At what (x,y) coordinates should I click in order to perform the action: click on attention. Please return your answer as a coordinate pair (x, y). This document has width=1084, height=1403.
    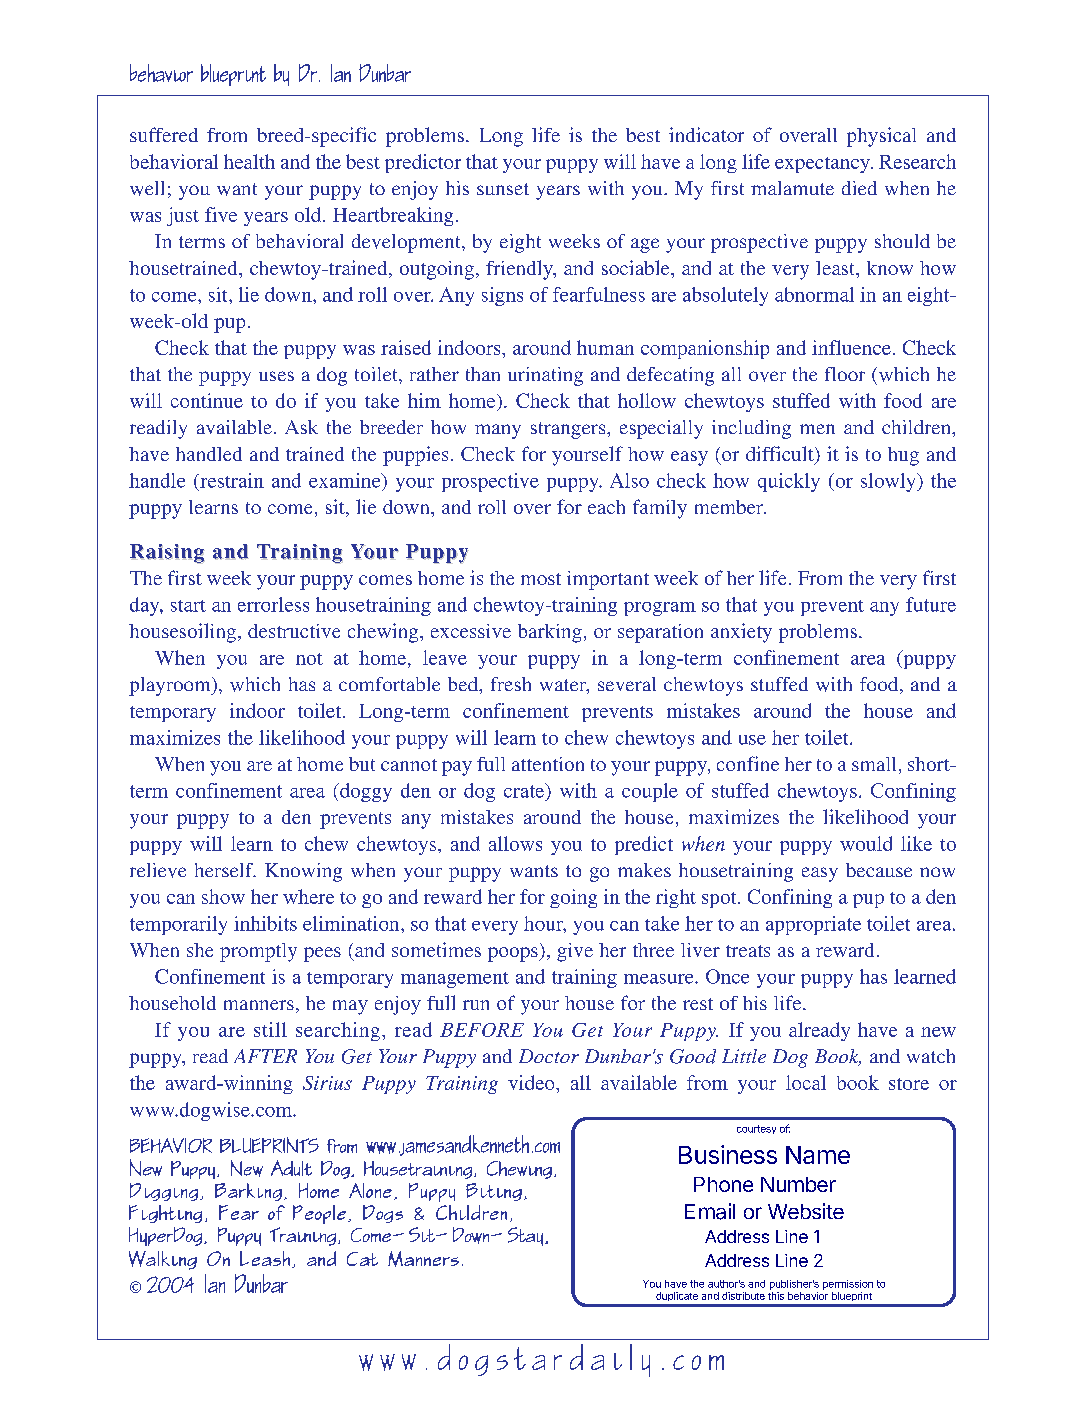
    Looking at the image, I should click on (548, 764).
